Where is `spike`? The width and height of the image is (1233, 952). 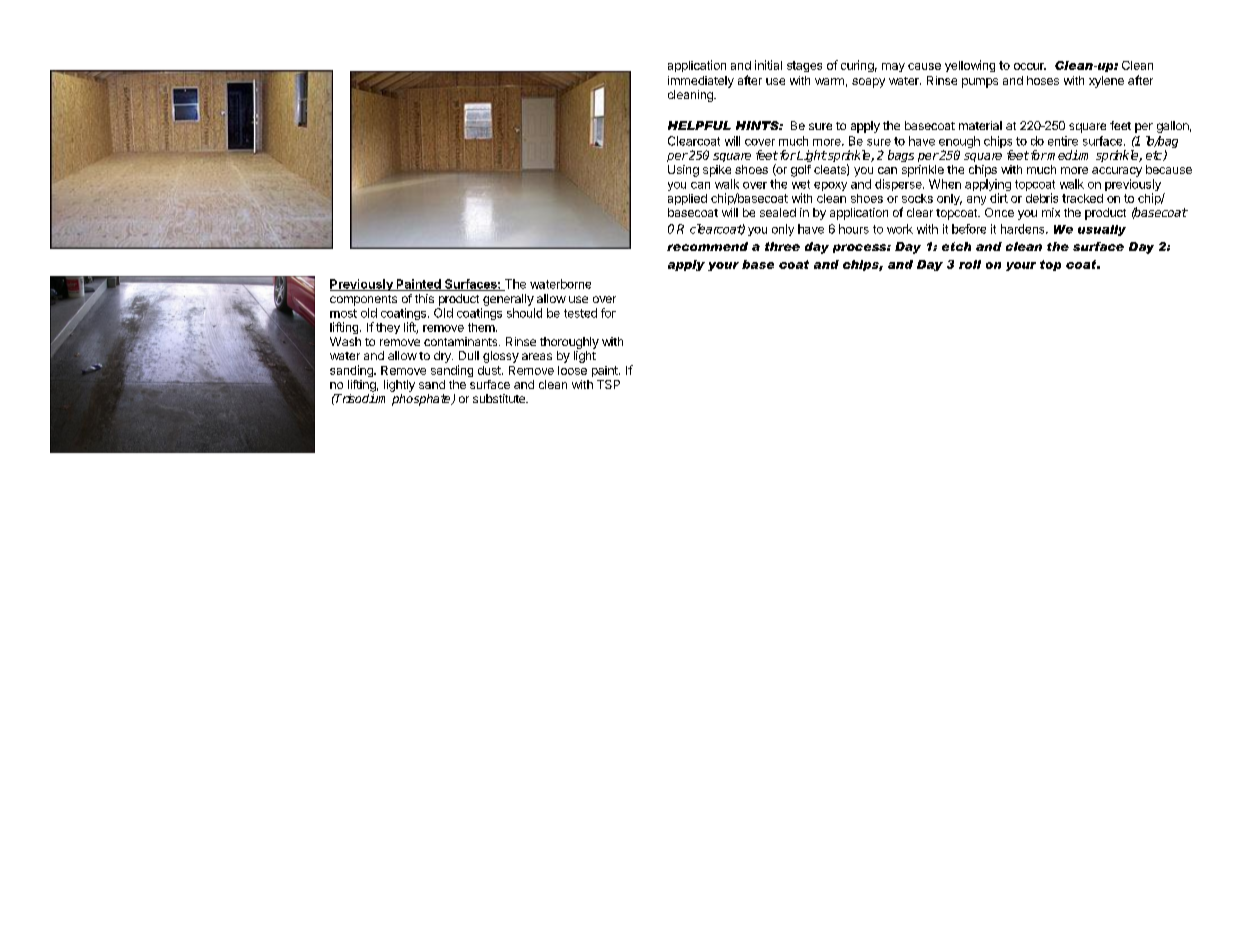 spike is located at coordinates (717, 171).
